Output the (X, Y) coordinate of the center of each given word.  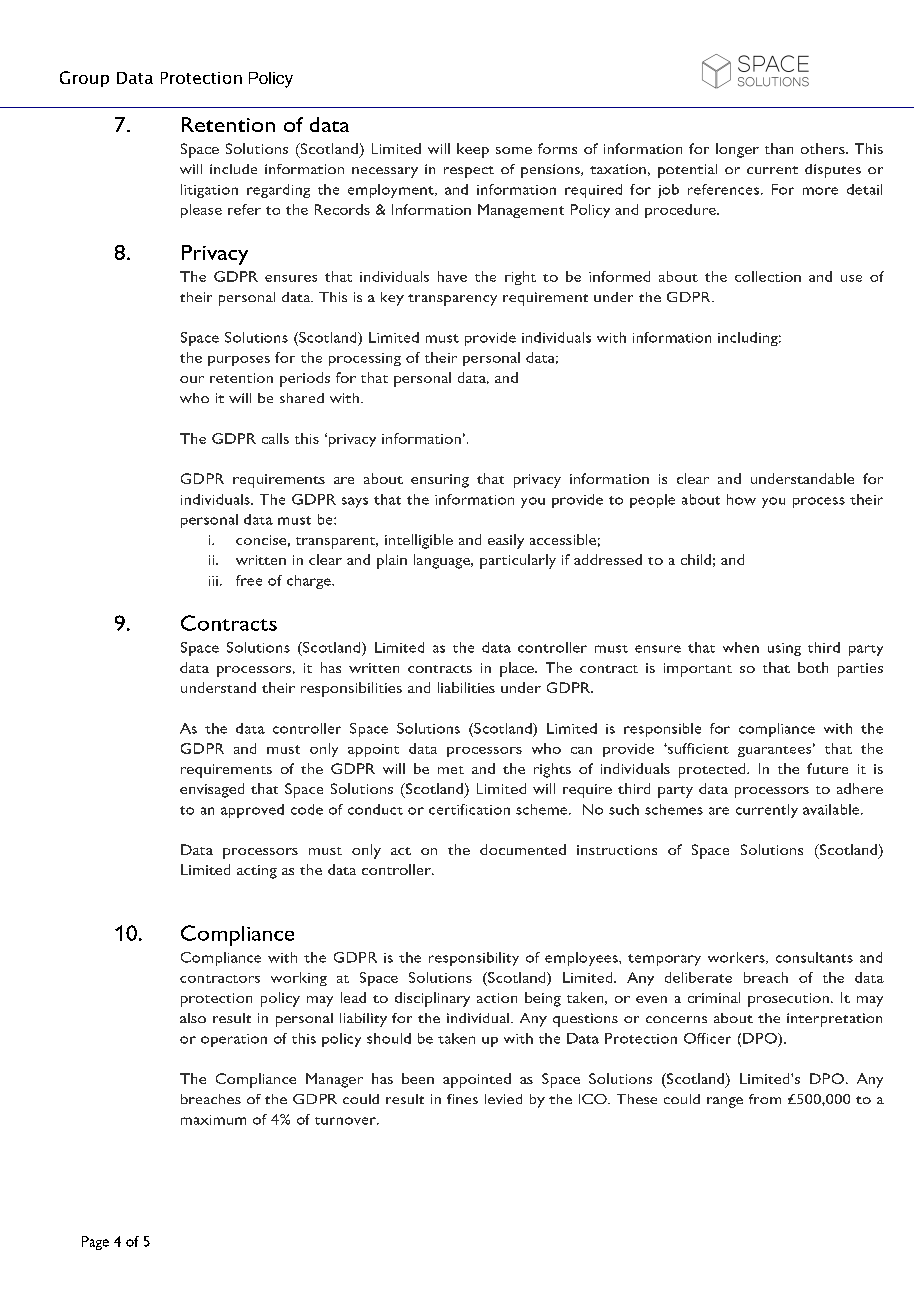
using (784, 649)
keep (473, 150)
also (193, 1018)
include (233, 169)
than (779, 148)
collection (768, 276)
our (192, 379)
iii (213, 581)
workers (737, 958)
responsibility (474, 959)
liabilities (466, 687)
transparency (452, 300)
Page (95, 1243)
